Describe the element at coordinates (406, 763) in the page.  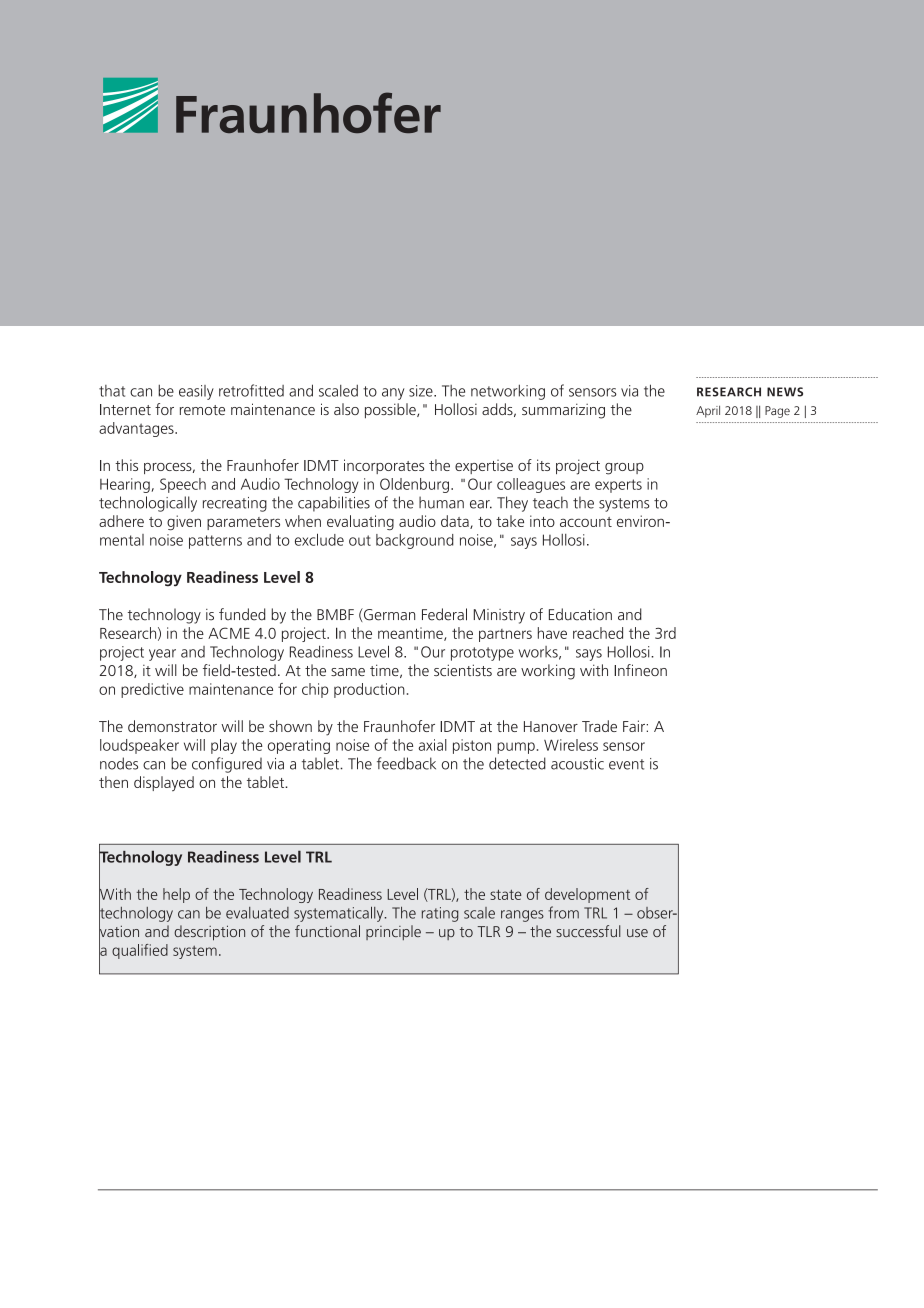
I see `feedback` at that location.
